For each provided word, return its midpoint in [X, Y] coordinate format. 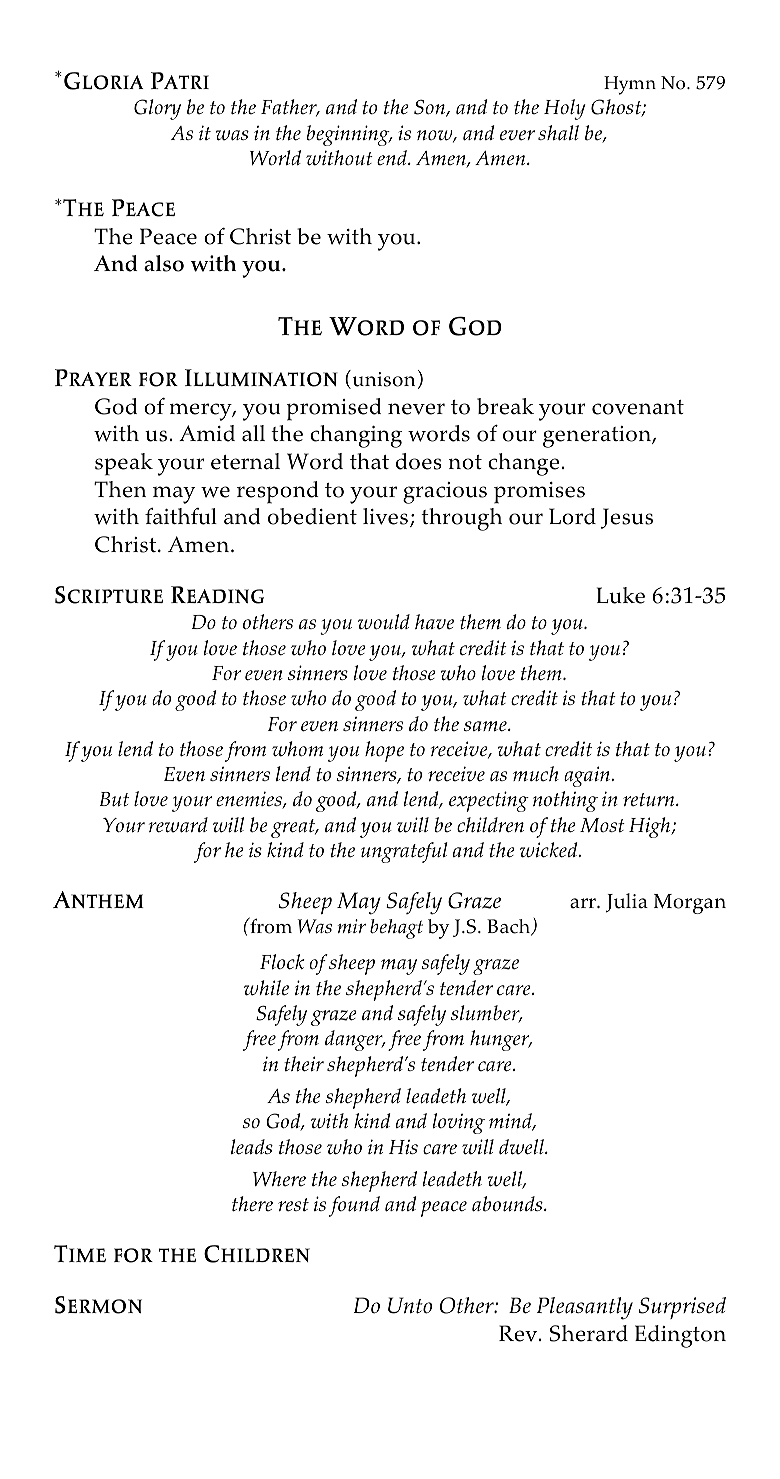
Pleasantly [585, 1308]
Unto [410, 1305]
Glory [157, 109]
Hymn [630, 85]
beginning [349, 135]
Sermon [98, 1305]
